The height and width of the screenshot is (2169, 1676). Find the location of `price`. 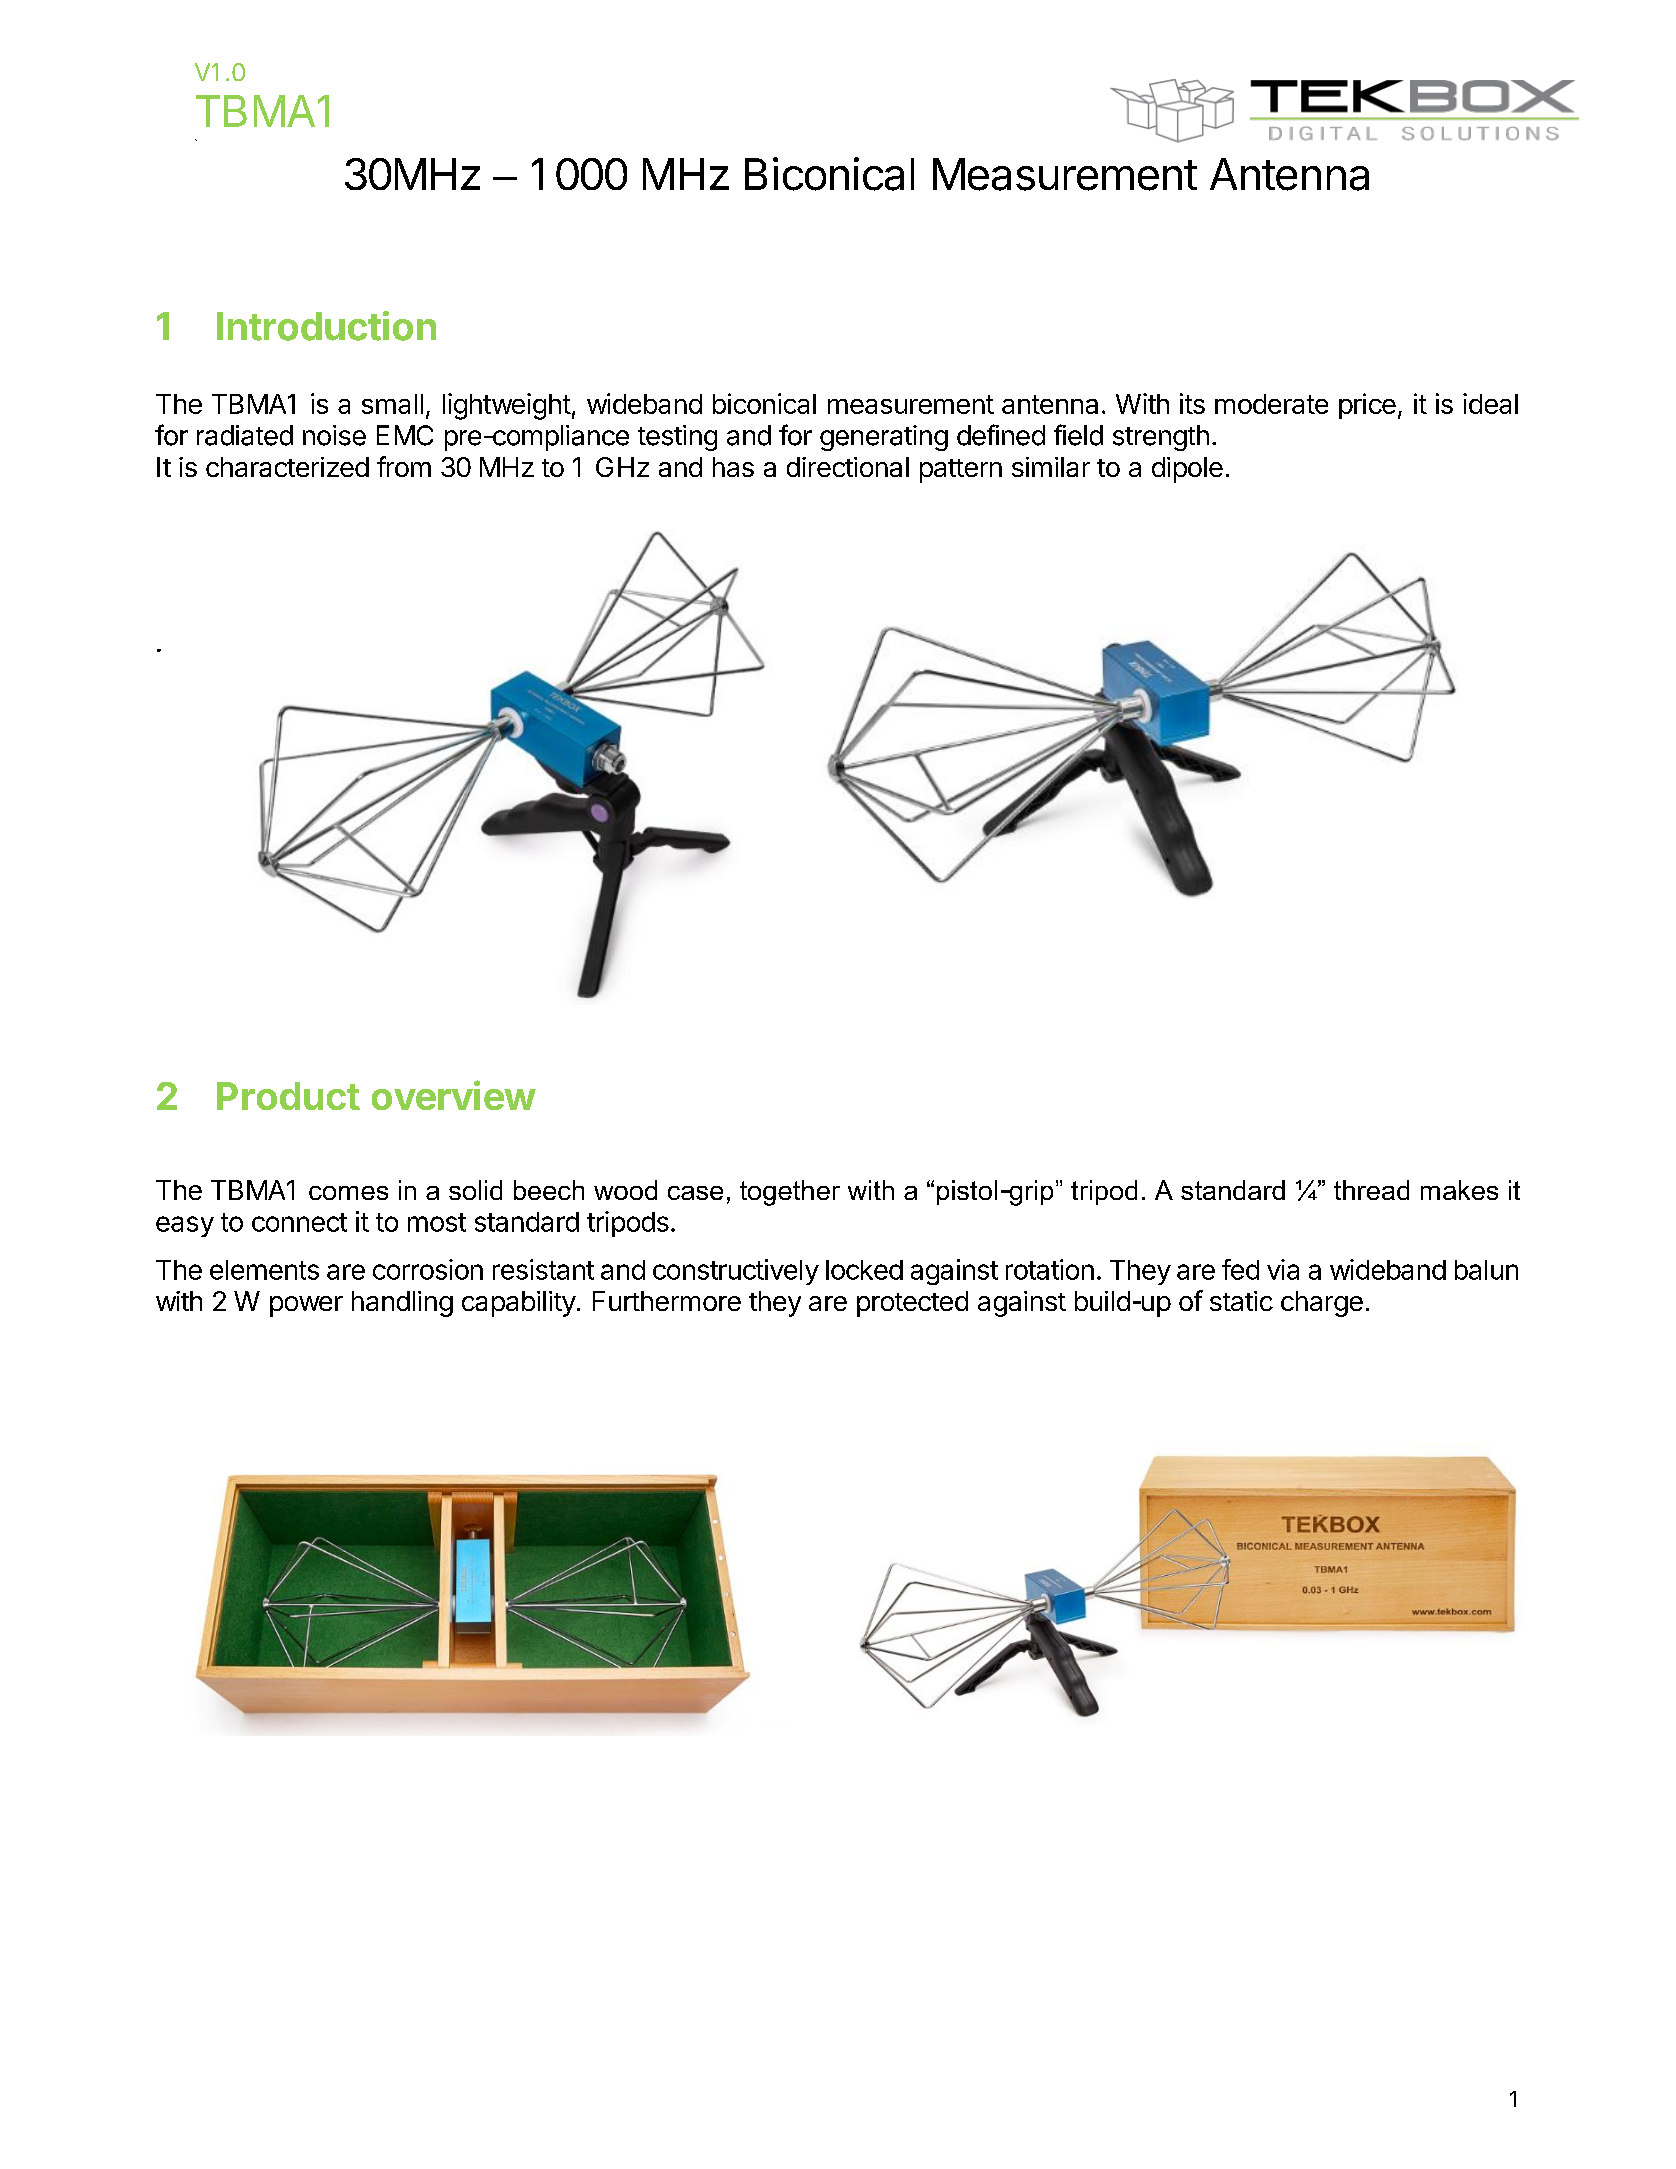

price is located at coordinates (1367, 406).
